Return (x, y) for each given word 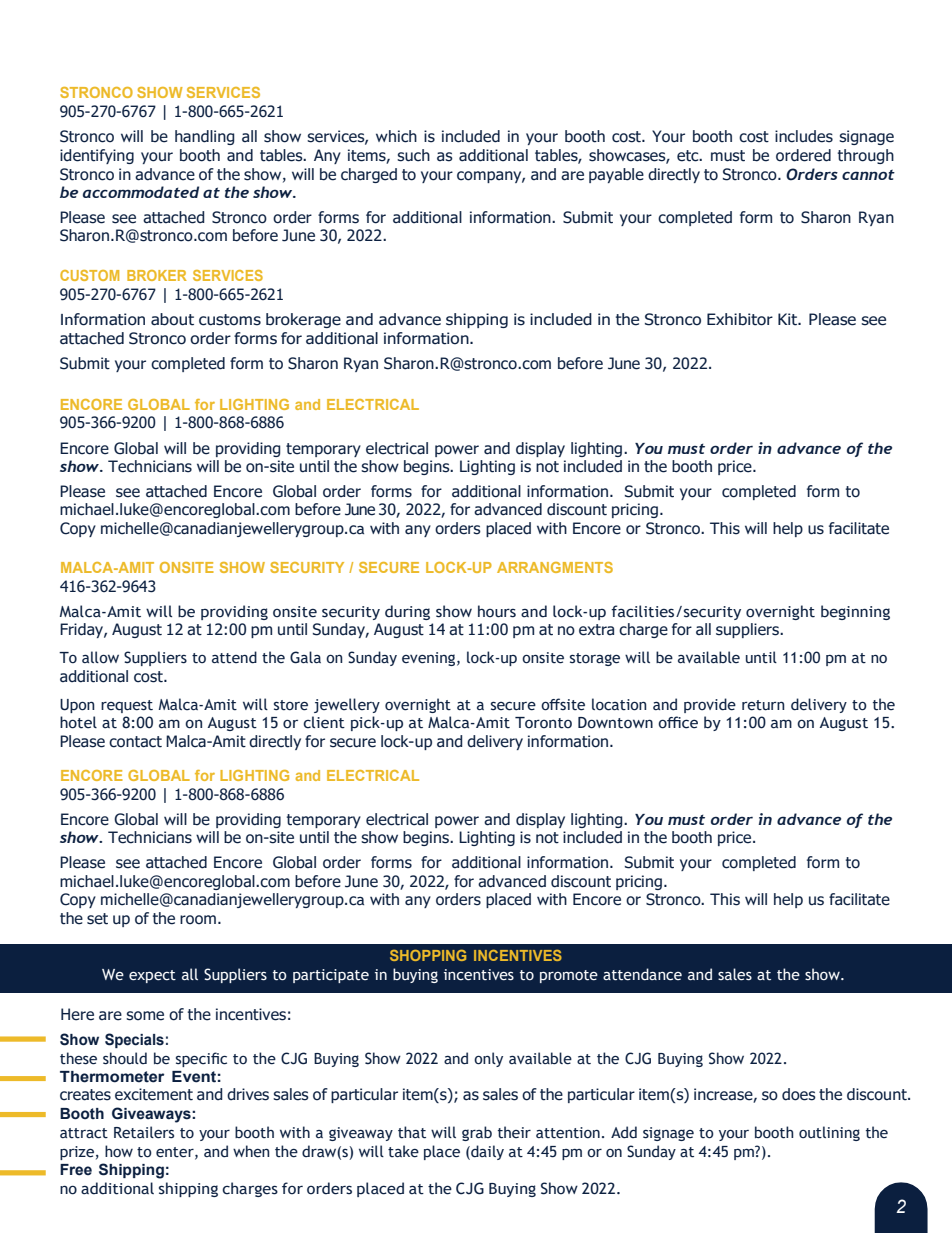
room (198, 920)
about (172, 319)
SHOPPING (428, 955)
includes (804, 136)
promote (569, 976)
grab (477, 1133)
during (407, 612)
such (413, 155)
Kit (789, 319)
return (763, 705)
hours (497, 611)
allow (100, 657)
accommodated (141, 192)
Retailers (144, 1132)
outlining (829, 1133)
